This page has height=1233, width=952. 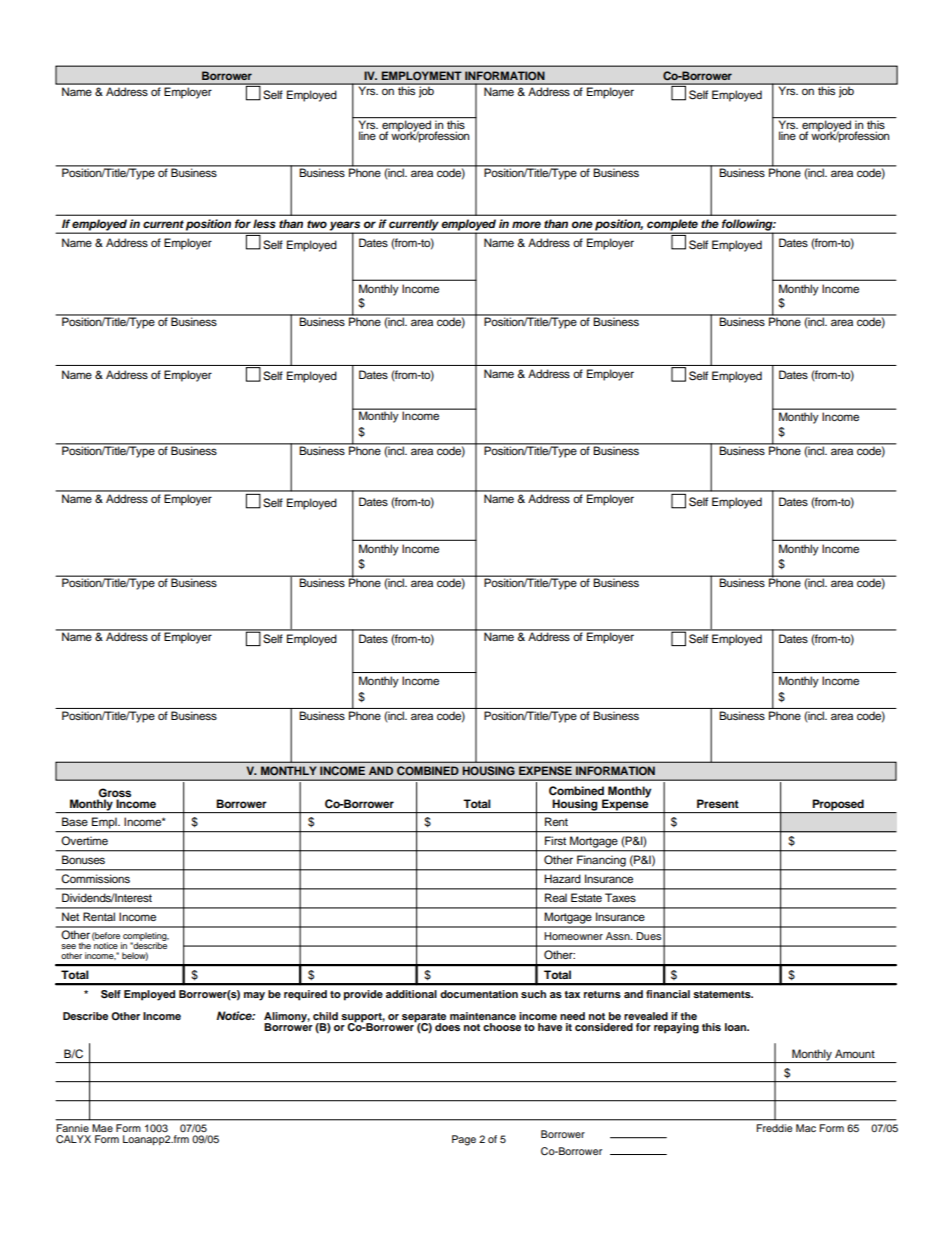 What do you see at coordinates (317, 224) in the page?
I see `two` at bounding box center [317, 224].
